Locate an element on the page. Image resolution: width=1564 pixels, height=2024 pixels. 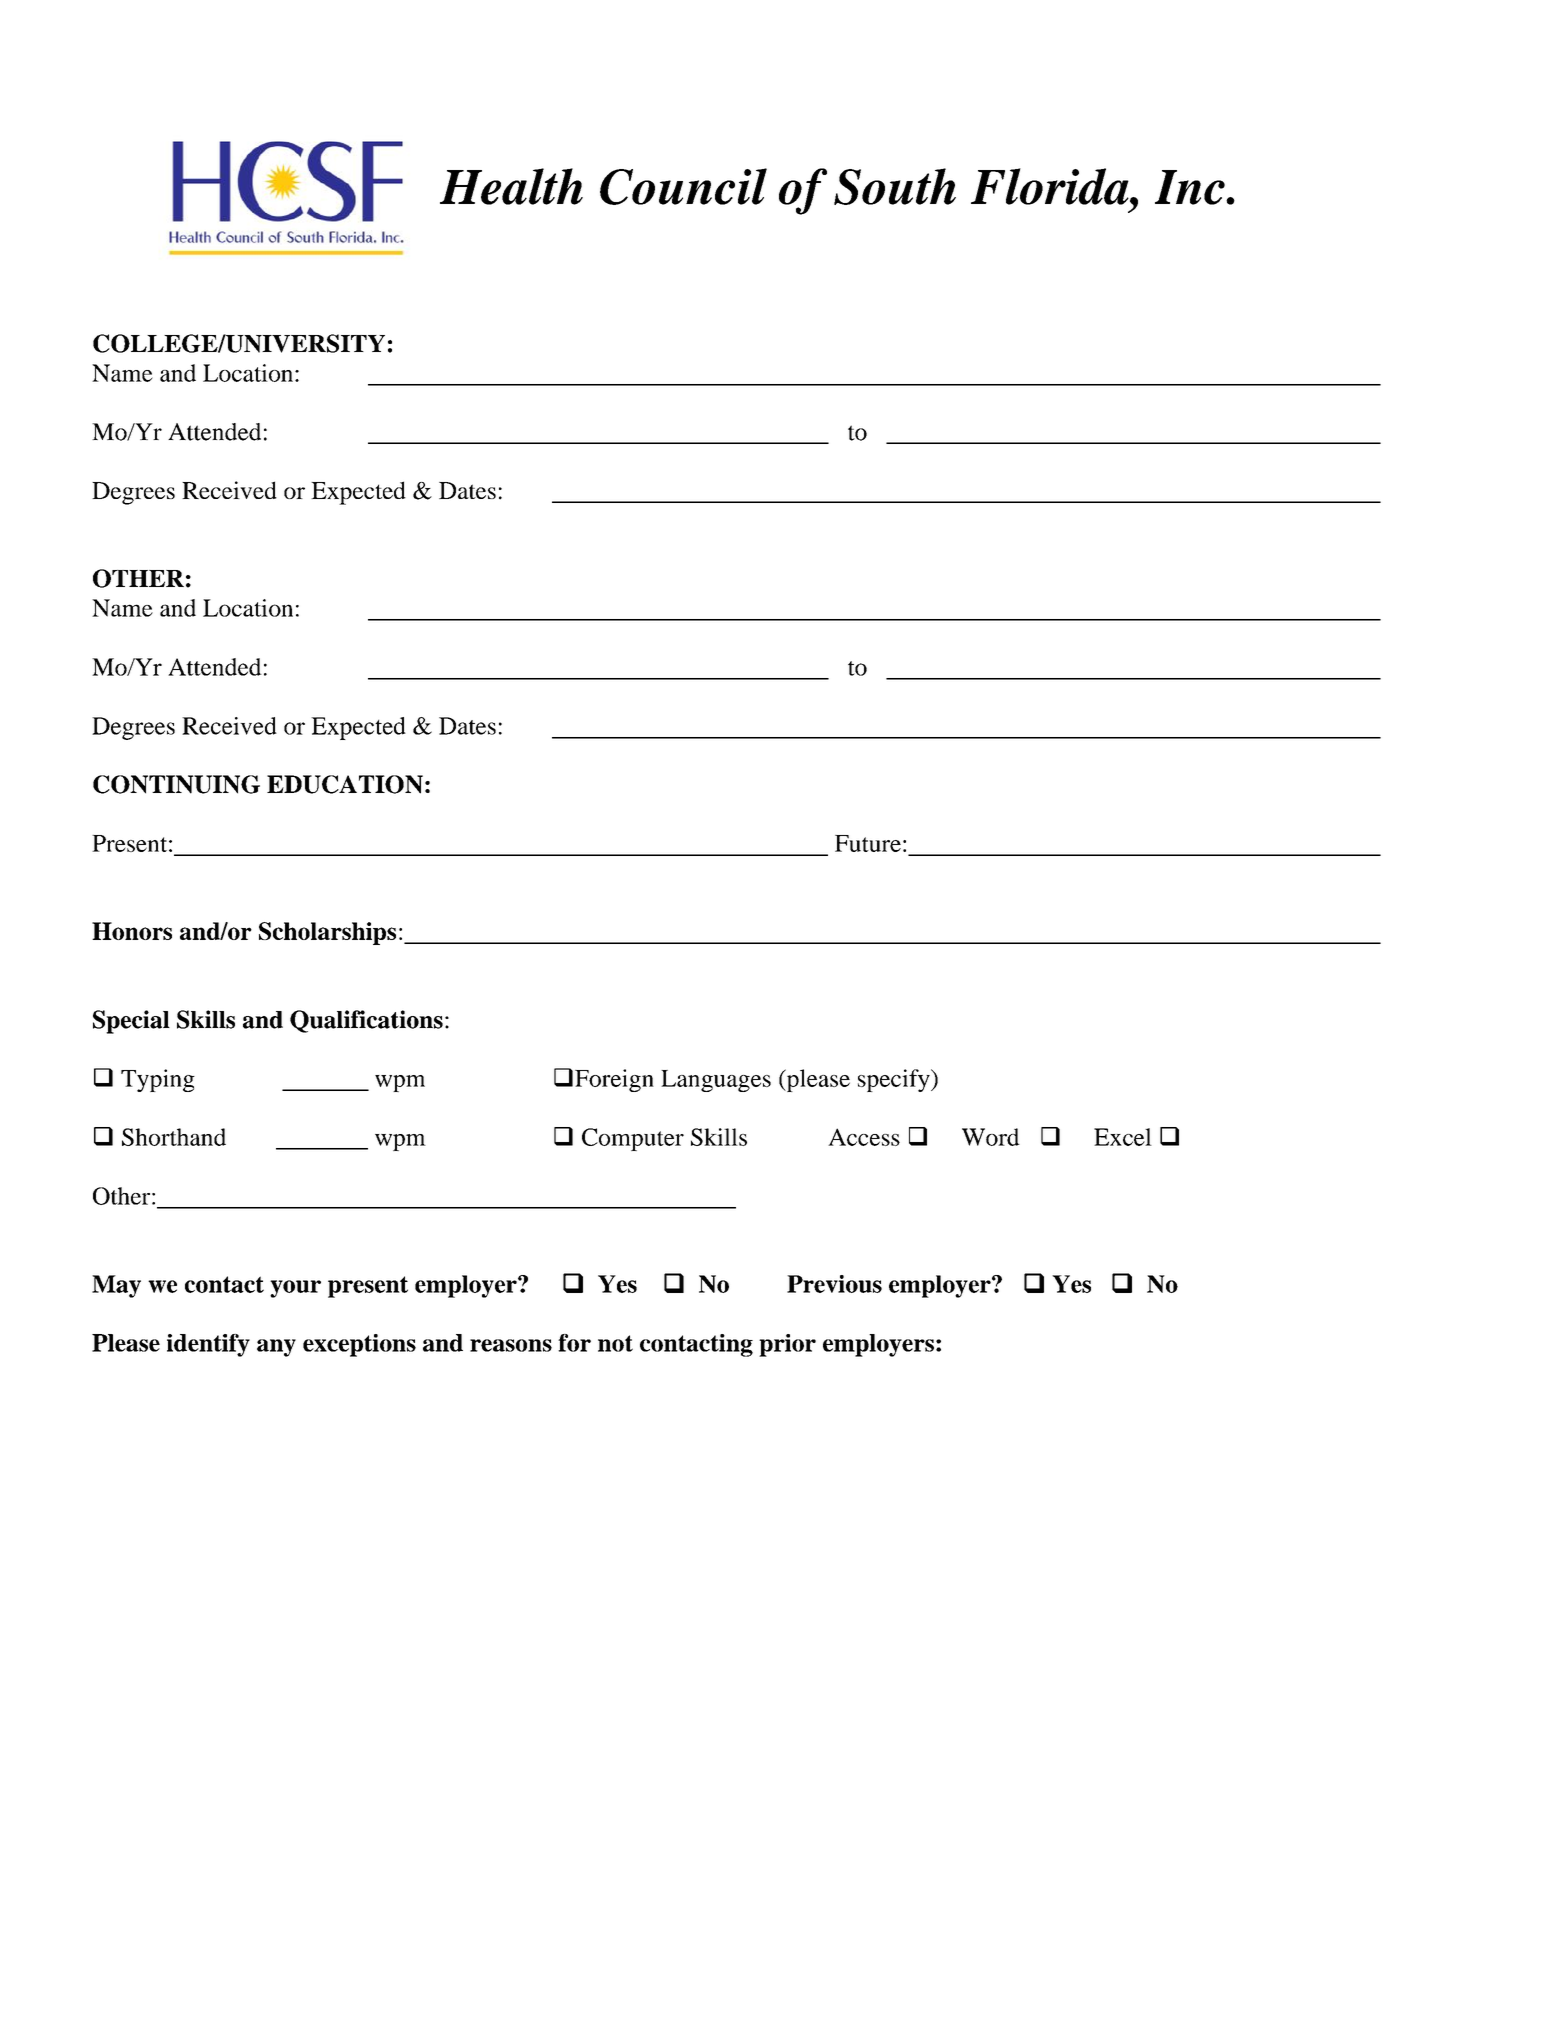
specify is located at coordinates (895, 1080).
